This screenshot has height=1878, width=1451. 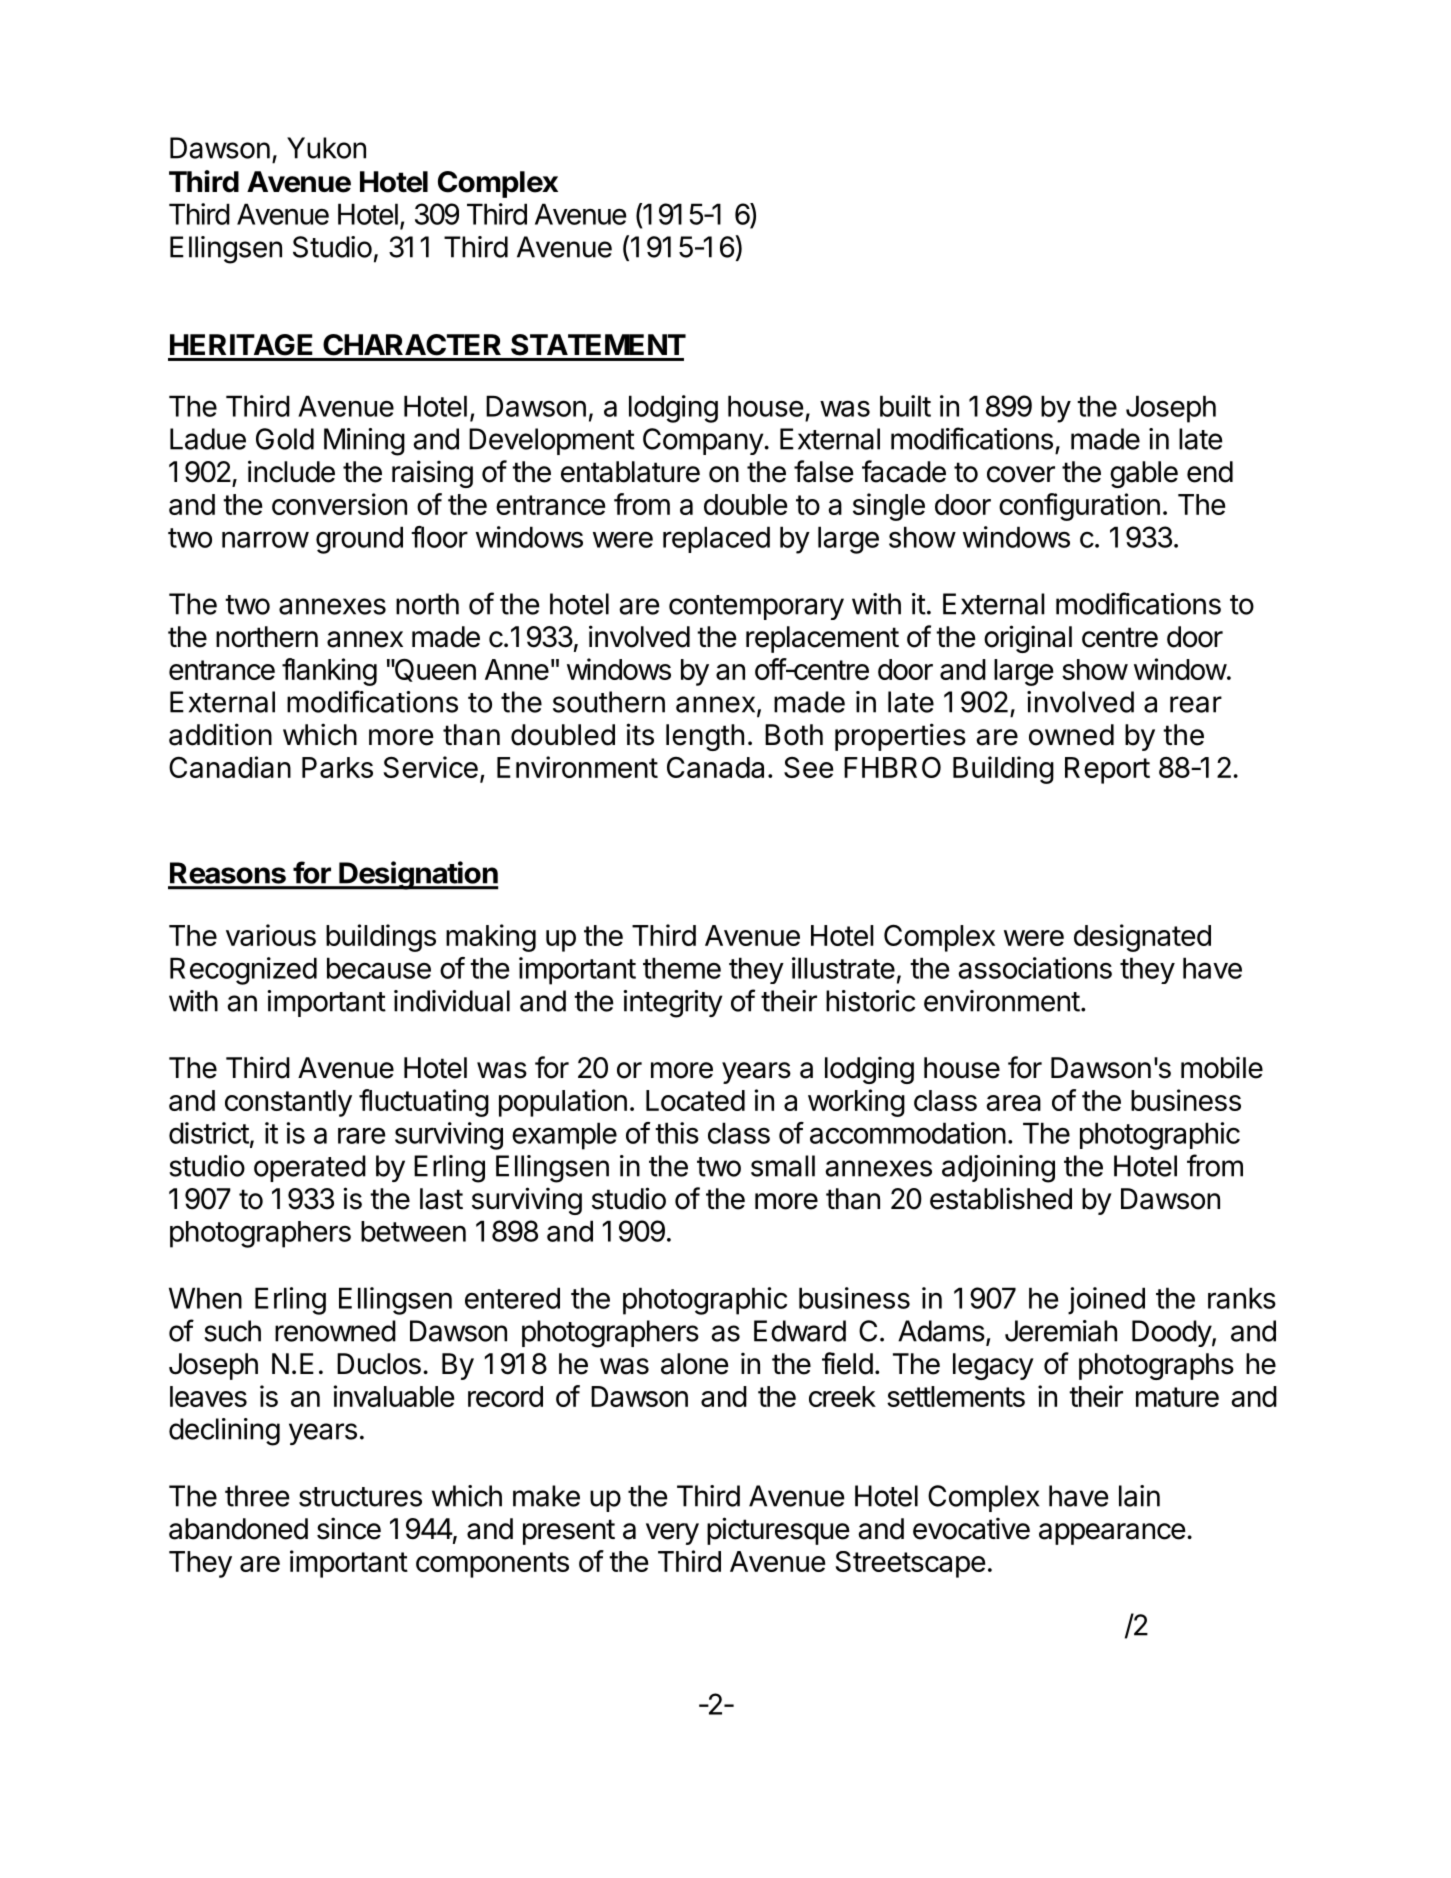 I want to click on gable, so click(x=1144, y=474).
